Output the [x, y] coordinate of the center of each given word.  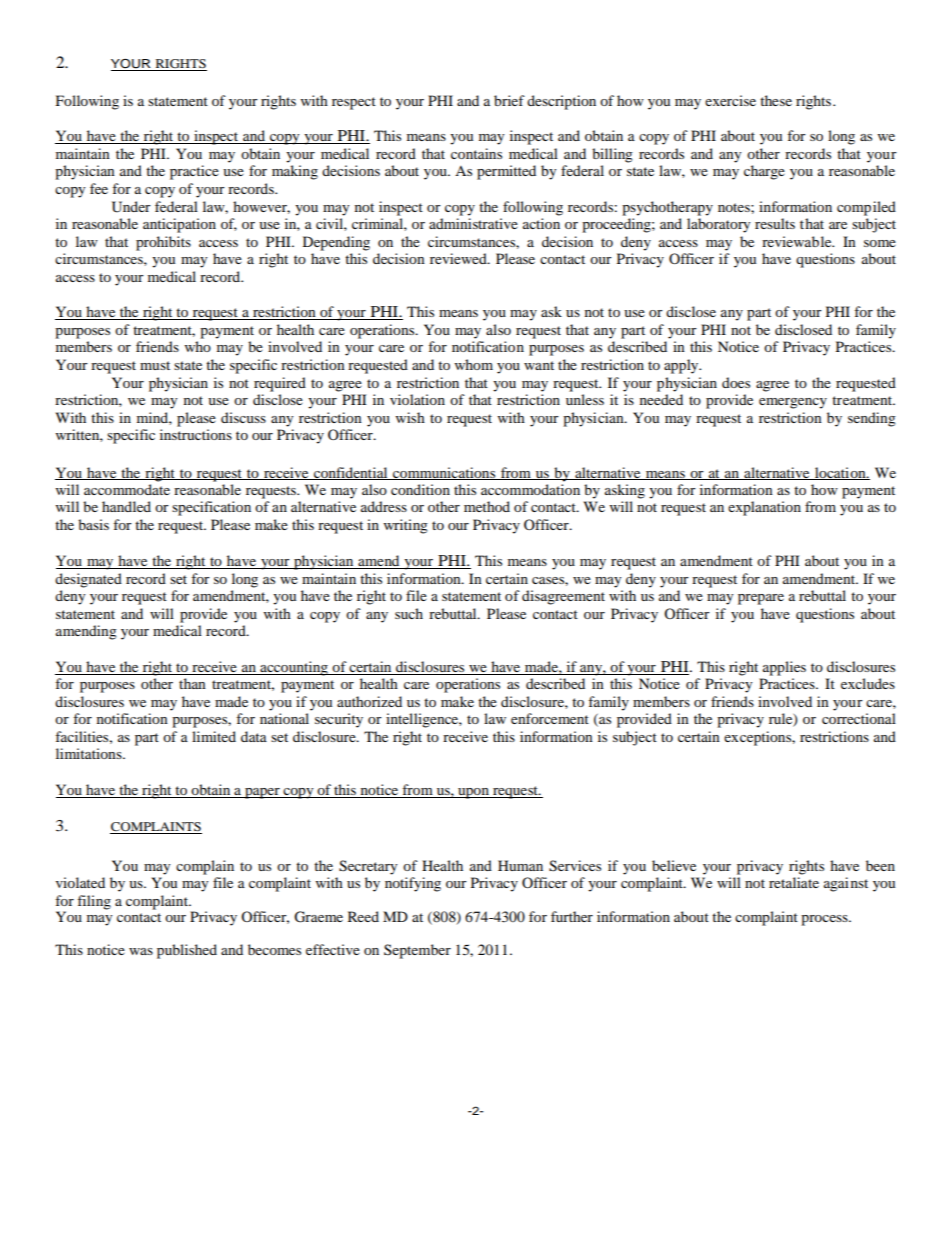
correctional [859, 718]
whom [474, 364]
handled [126, 506]
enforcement [550, 718]
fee [99, 188]
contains [476, 153]
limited [214, 736]
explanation [764, 508]
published [187, 951]
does [736, 382]
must [155, 365]
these [776, 100]
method [487, 506]
